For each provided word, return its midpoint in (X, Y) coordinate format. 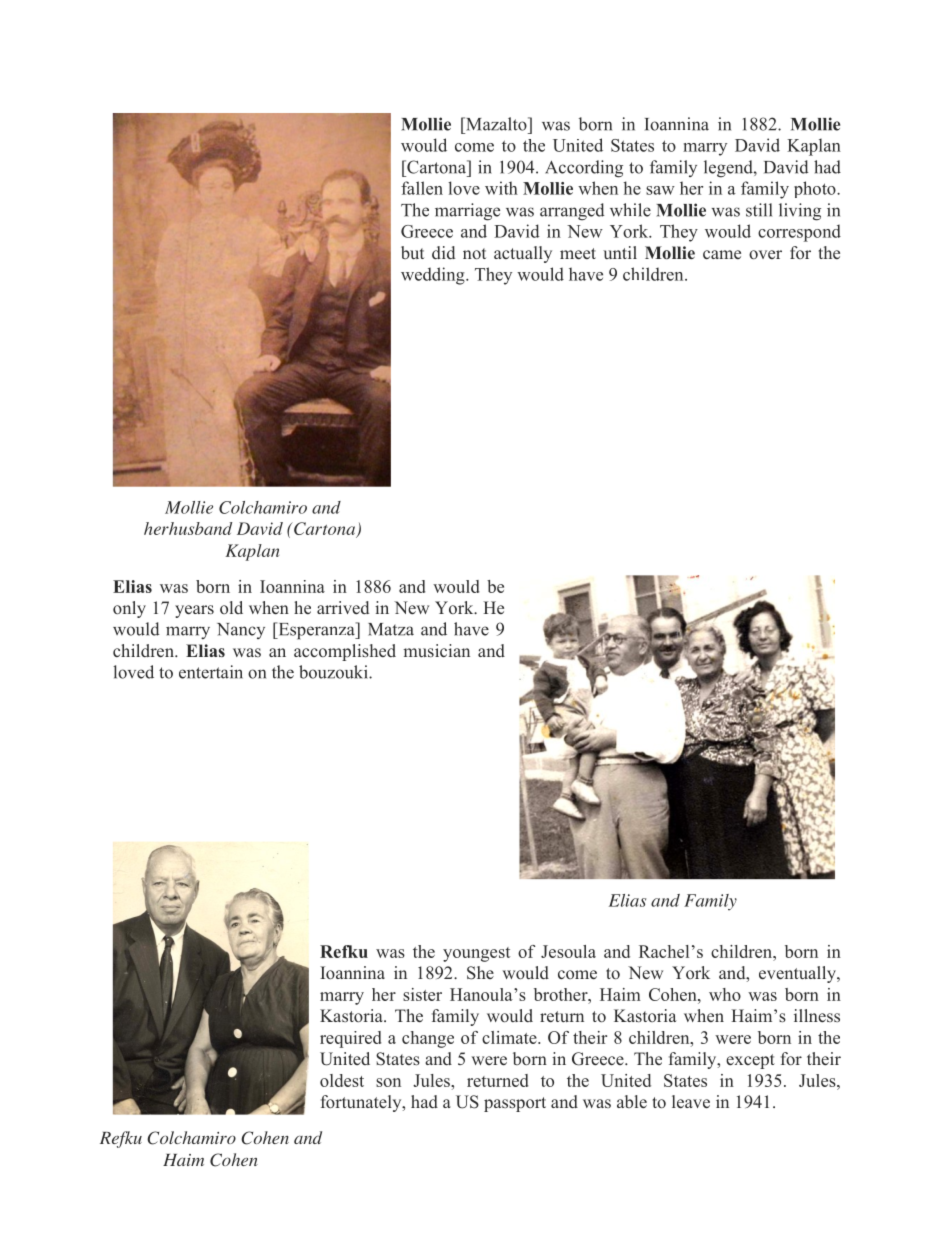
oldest (342, 1080)
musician (437, 650)
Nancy (241, 631)
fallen (422, 188)
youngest (476, 954)
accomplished (345, 652)
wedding (434, 276)
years (194, 611)
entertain (211, 672)
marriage (467, 212)
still (759, 210)
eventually (798, 974)
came (722, 254)
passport (515, 1104)
